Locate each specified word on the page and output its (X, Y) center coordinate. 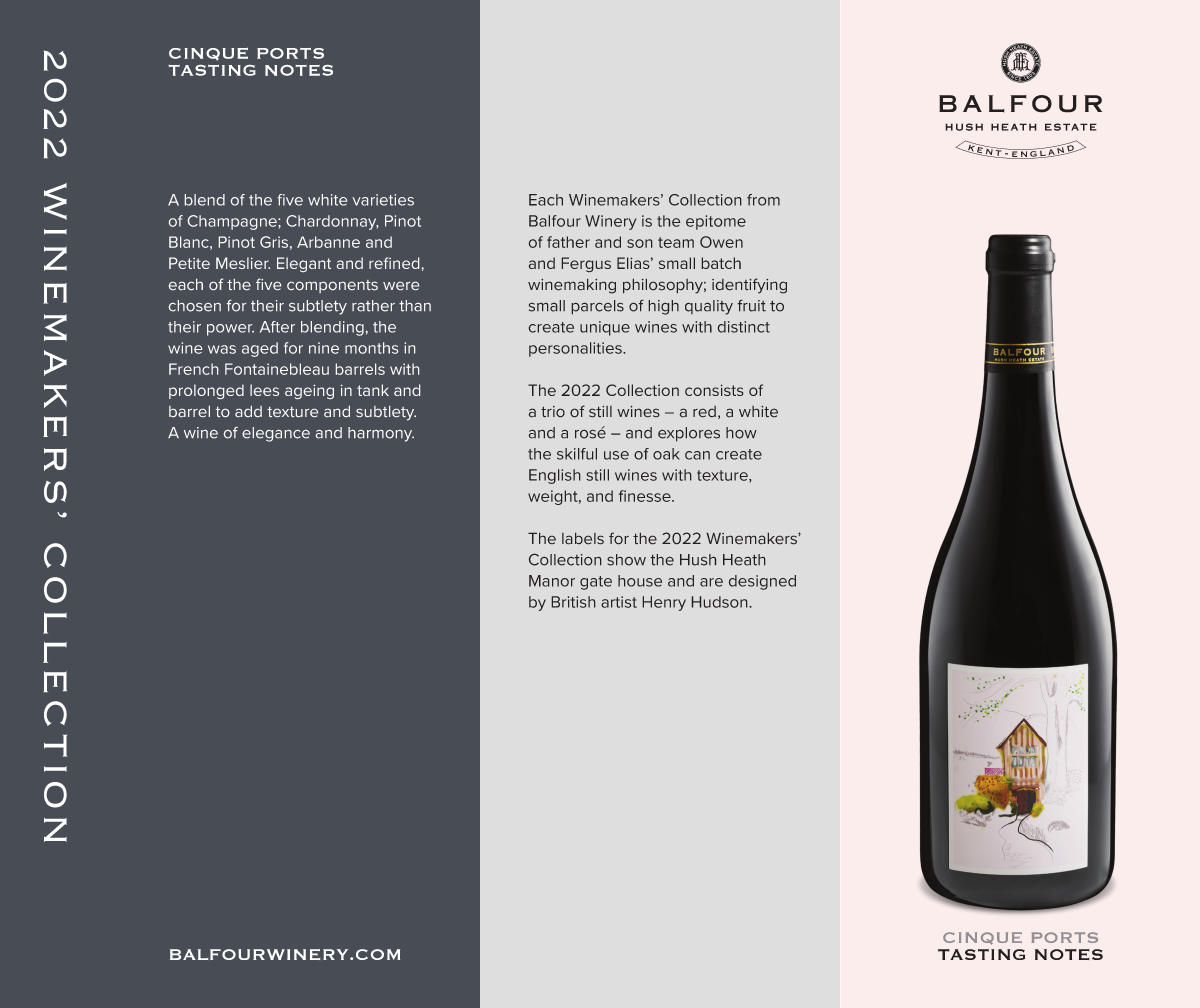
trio (553, 411)
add (248, 411)
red (704, 411)
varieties (383, 200)
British (573, 602)
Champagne (233, 222)
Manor (552, 581)
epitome (716, 222)
